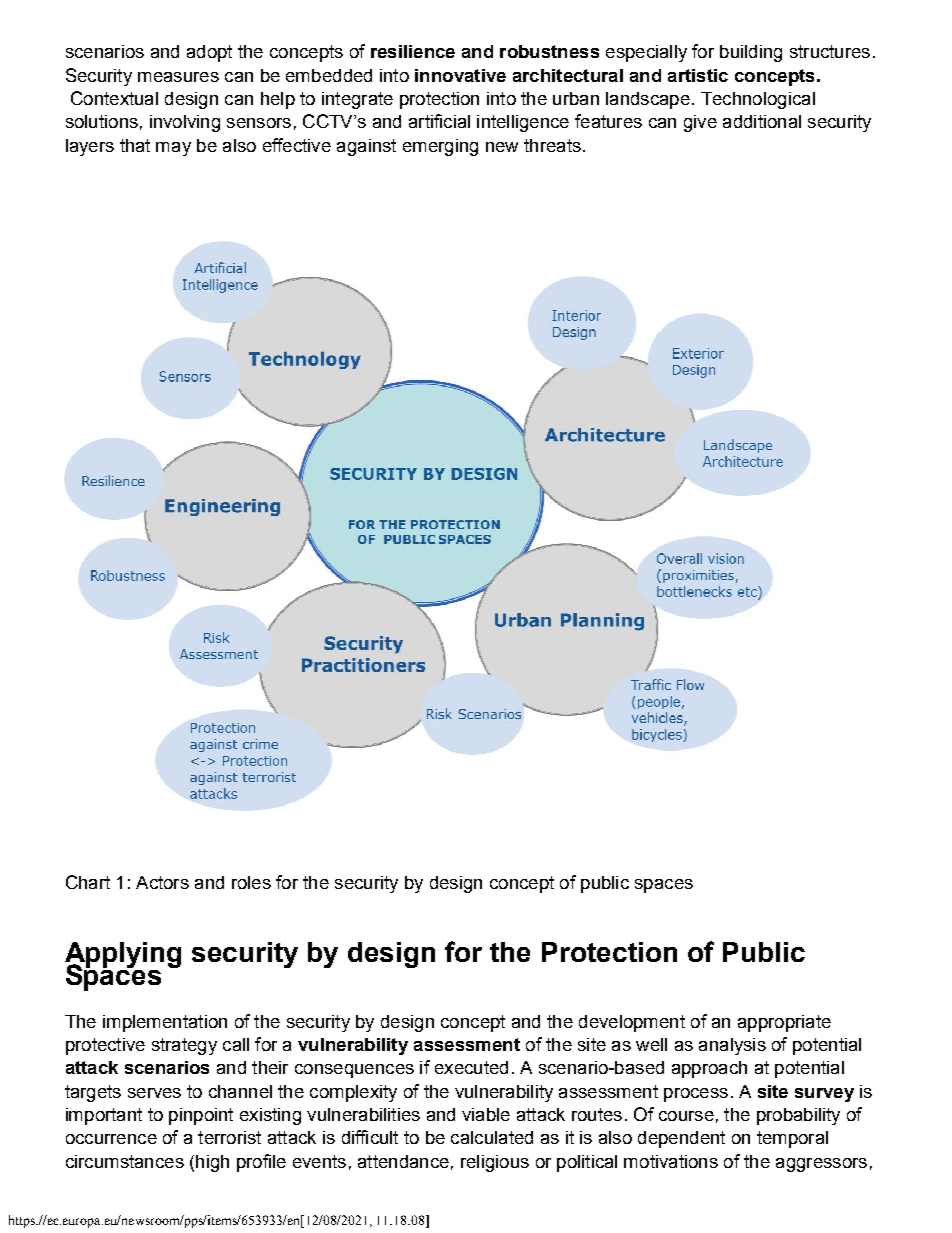 The image size is (952, 1233). What do you see at coordinates (784, 1023) in the document?
I see `appropriate` at bounding box center [784, 1023].
